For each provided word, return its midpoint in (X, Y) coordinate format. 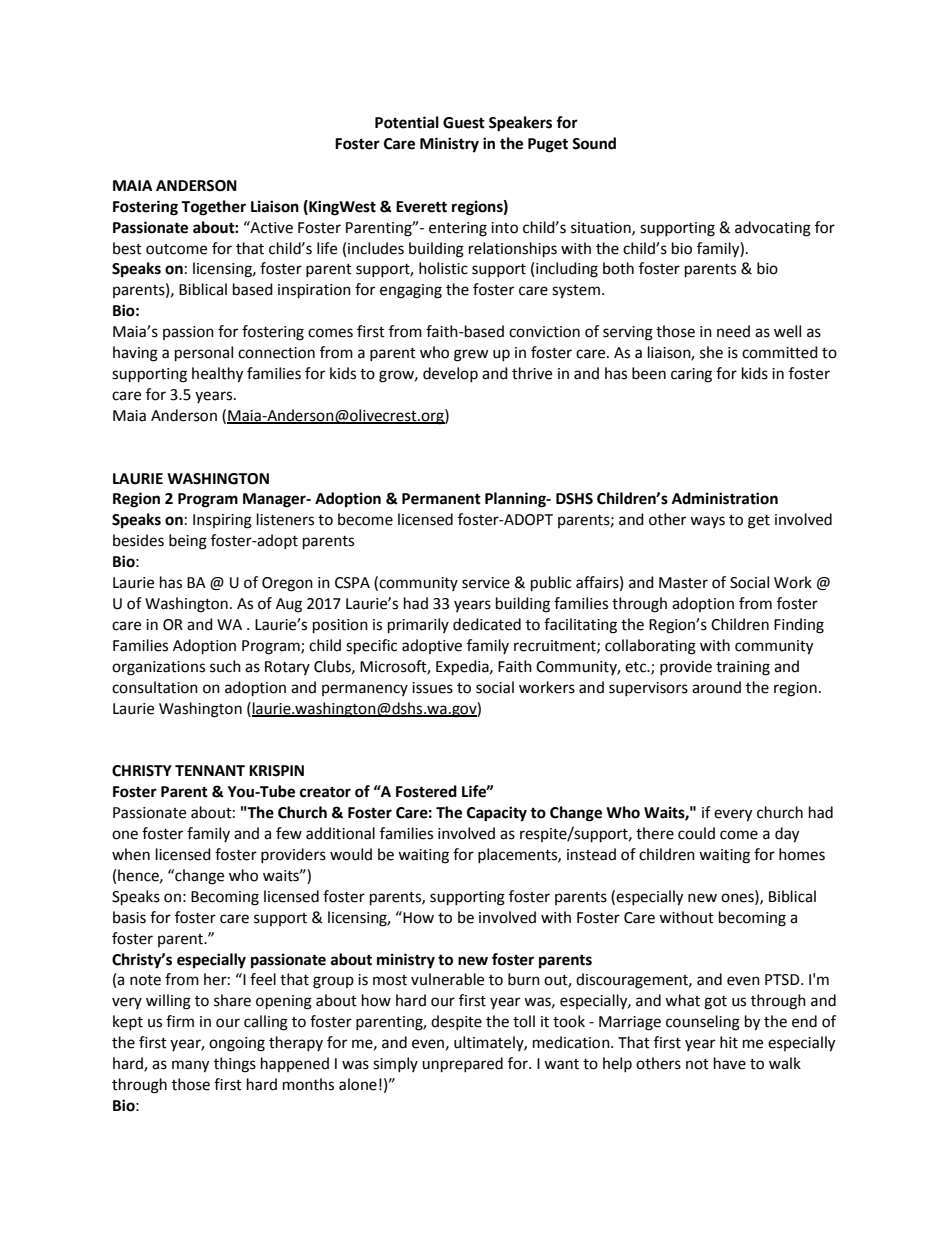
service (486, 583)
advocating (773, 229)
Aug (289, 605)
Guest (464, 123)
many (190, 1066)
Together (213, 208)
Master (683, 583)
